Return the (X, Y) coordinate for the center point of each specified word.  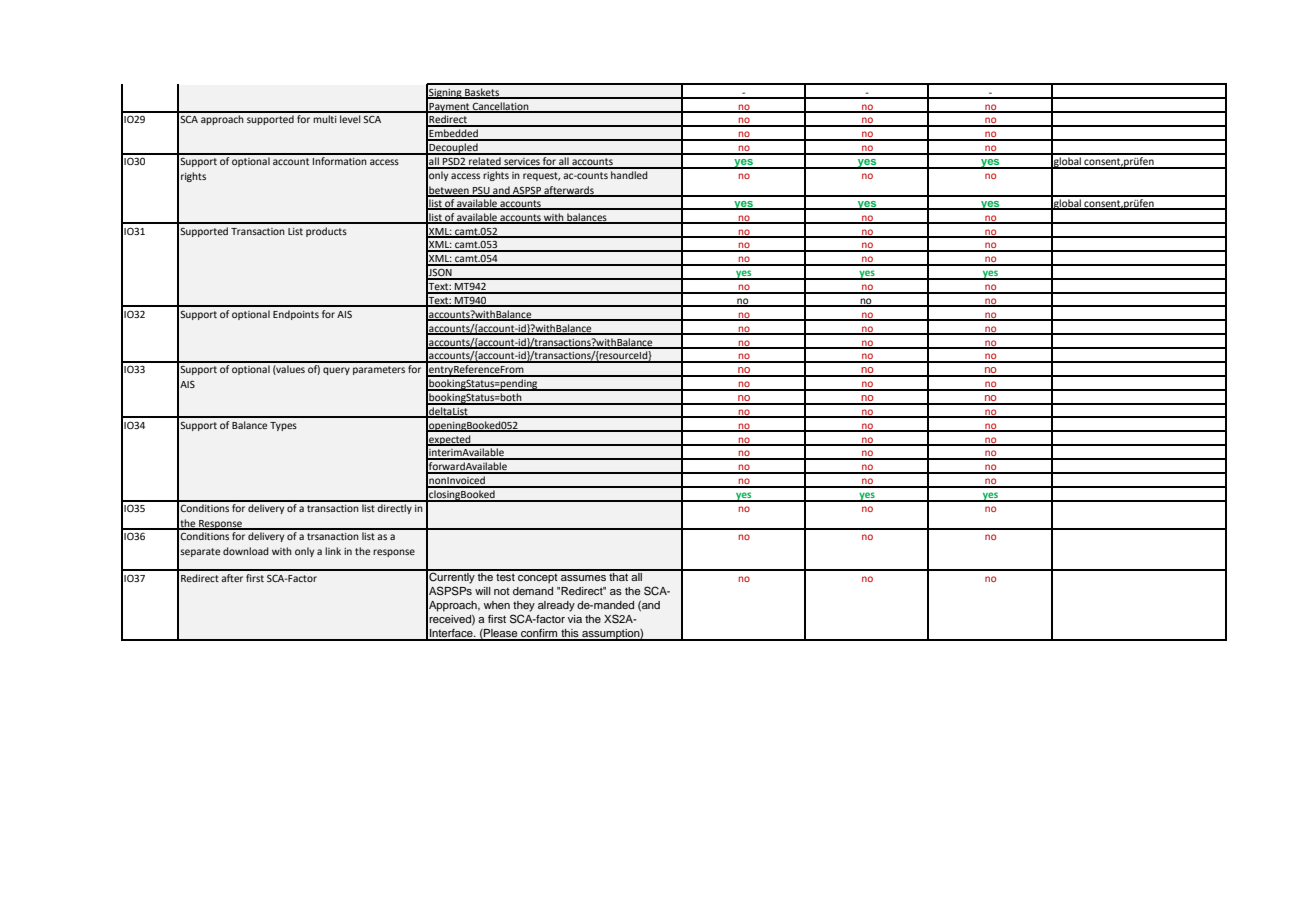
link (333, 551)
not (502, 591)
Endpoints (296, 315)
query (336, 371)
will (483, 591)
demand (533, 591)
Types (283, 426)
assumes (583, 578)
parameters (379, 370)
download (246, 551)
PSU (481, 191)
